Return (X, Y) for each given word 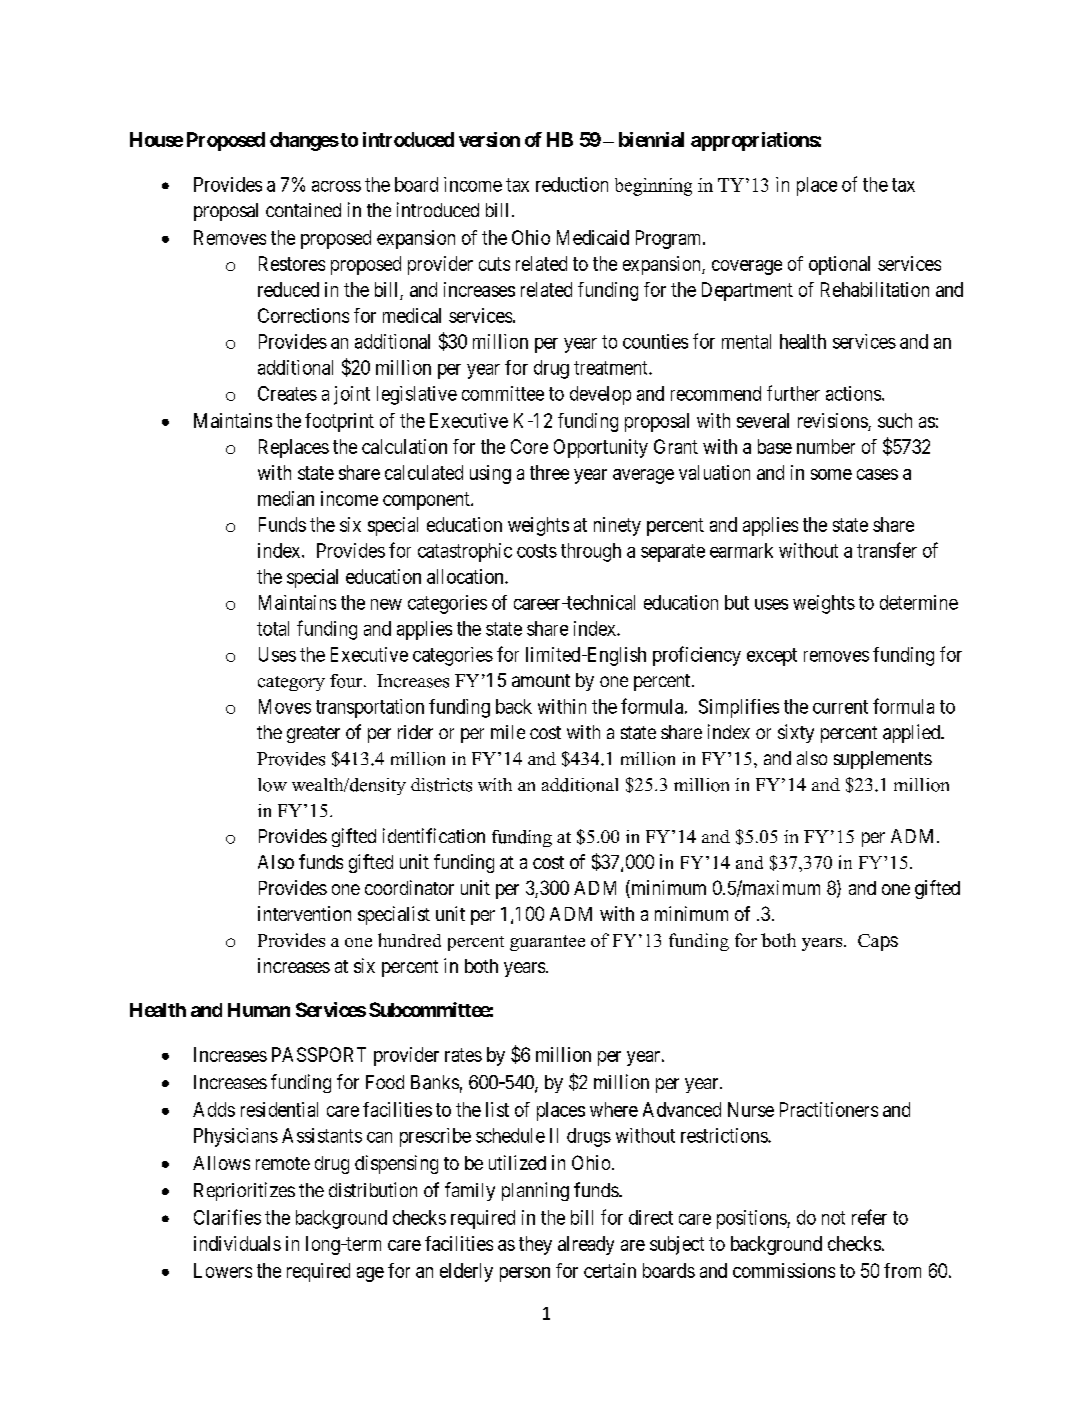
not (833, 1218)
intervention (304, 913)
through (591, 552)
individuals (237, 1243)
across (336, 186)
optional (839, 265)
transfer (887, 550)
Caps (878, 942)
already (586, 1245)
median (286, 498)
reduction (572, 184)
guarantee (547, 943)
